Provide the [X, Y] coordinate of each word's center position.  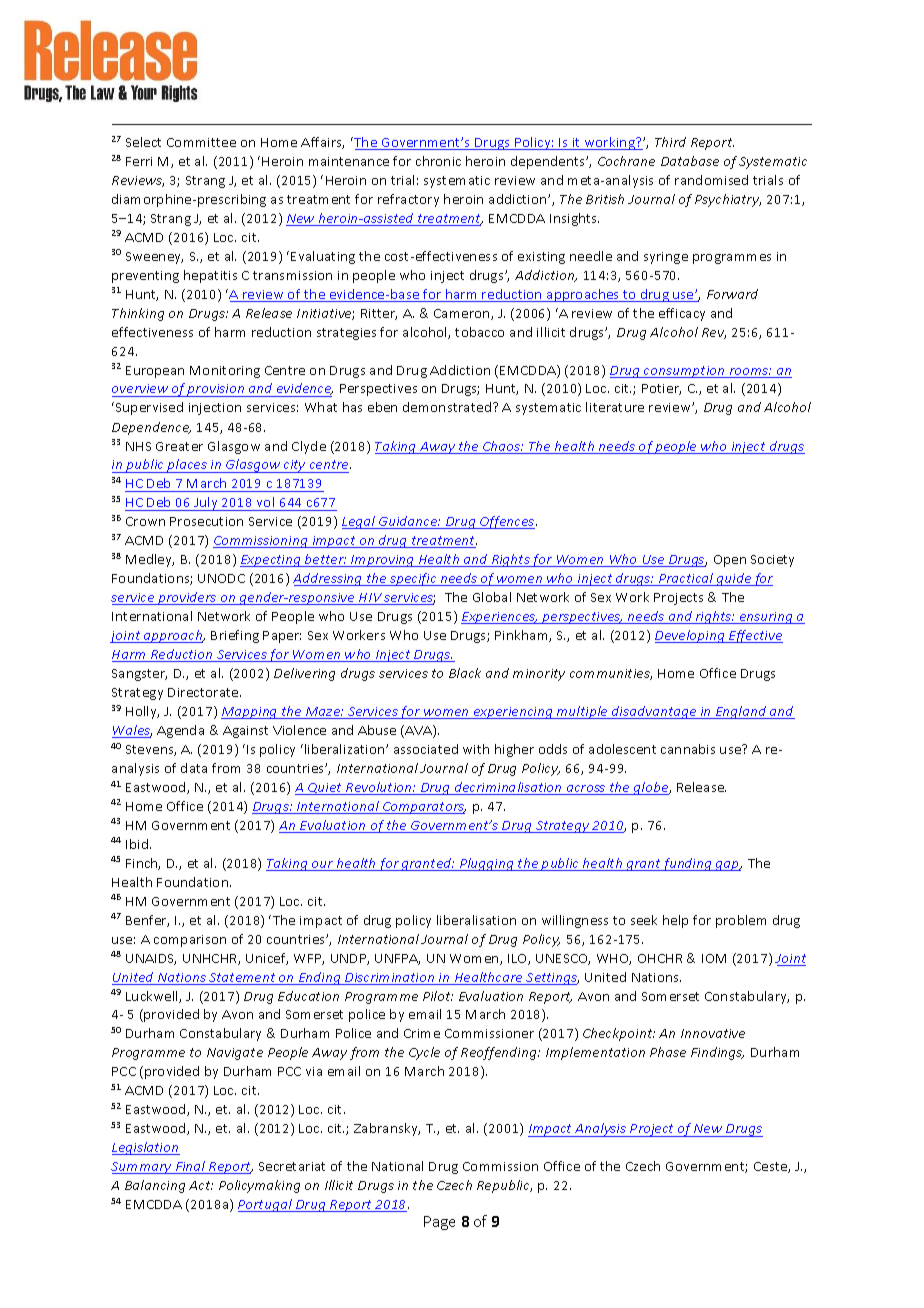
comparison [190, 941]
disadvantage [654, 712]
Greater [179, 446]
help [675, 921]
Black [465, 673]
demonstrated [448, 407]
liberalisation [476, 920]
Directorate [204, 692]
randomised [711, 180]
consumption [684, 372]
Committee [201, 142]
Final [190, 1167]
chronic [438, 161]
